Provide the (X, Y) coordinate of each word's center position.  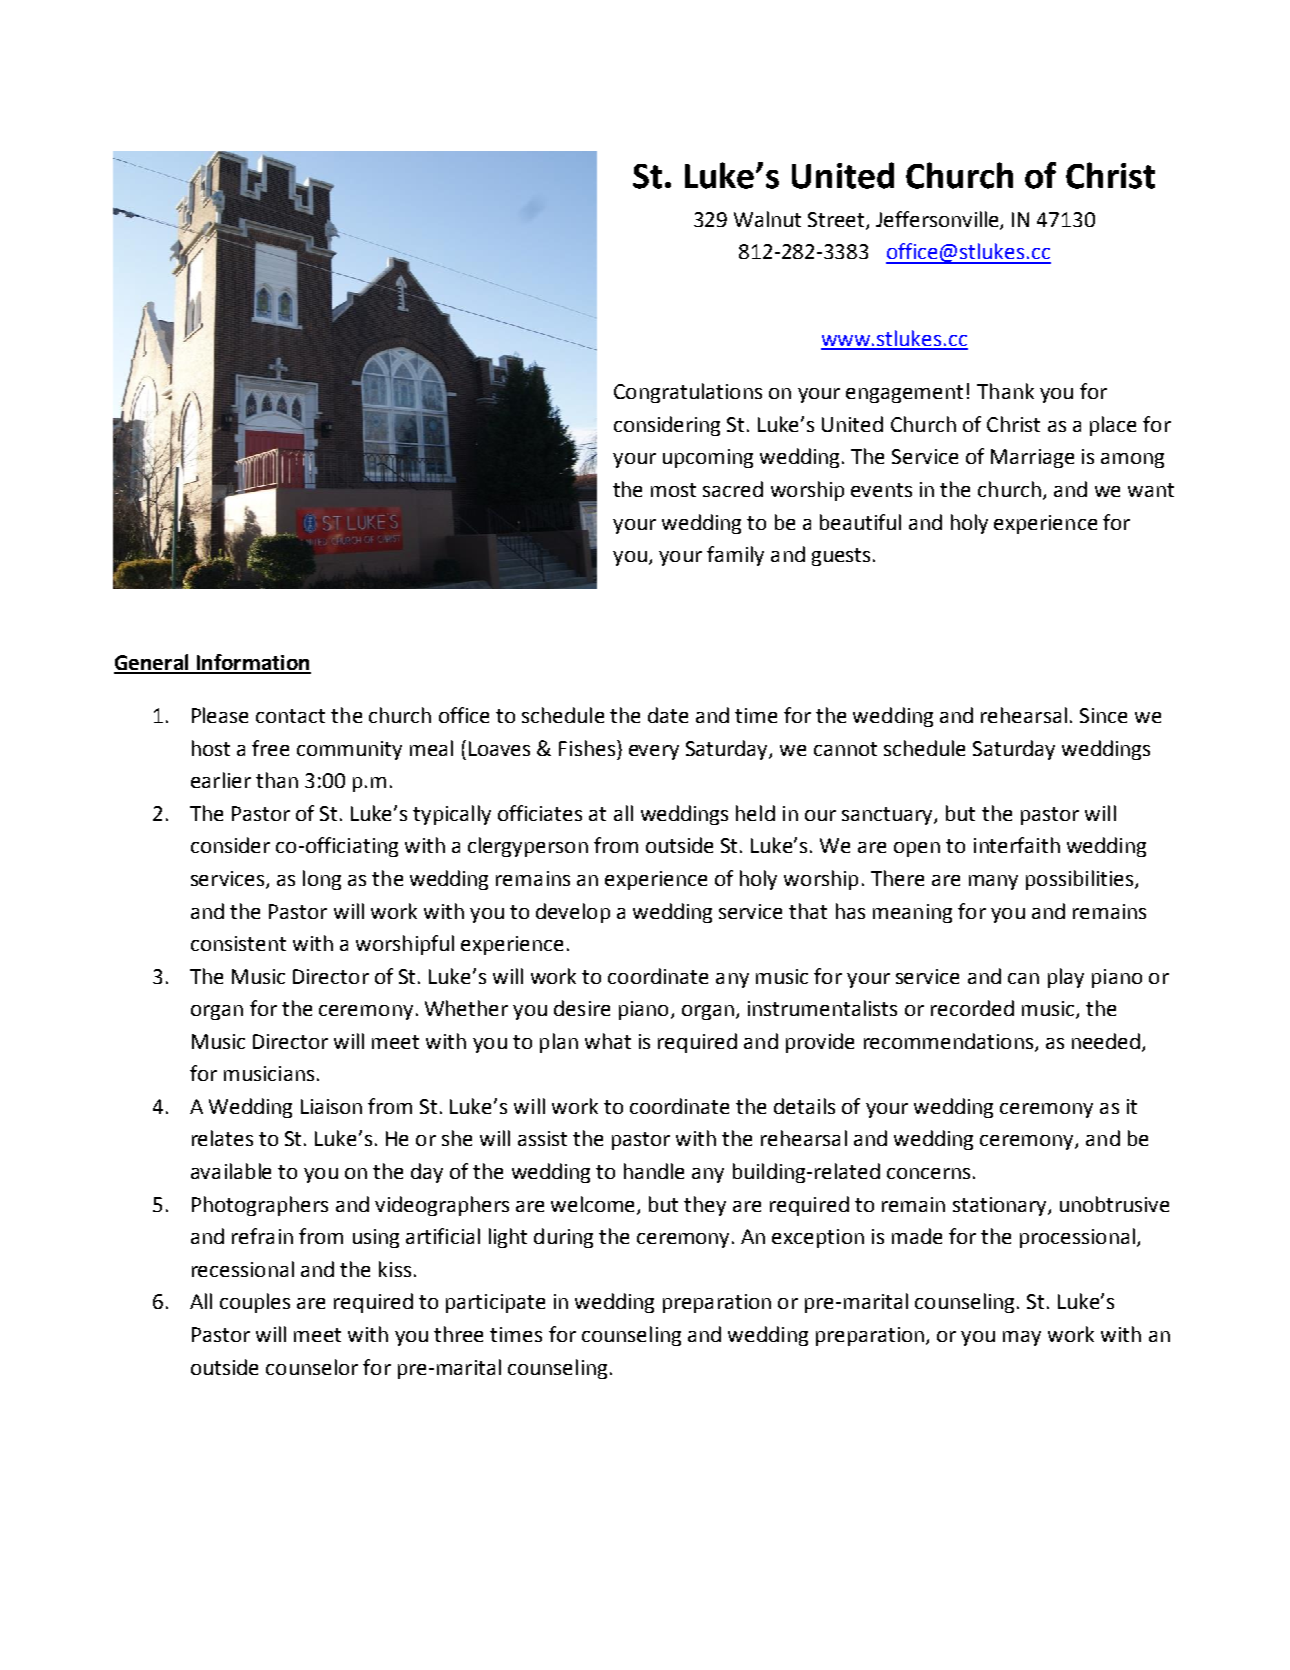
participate (495, 1303)
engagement (904, 394)
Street (837, 221)
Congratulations (688, 393)
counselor (312, 1367)
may (1022, 1338)
